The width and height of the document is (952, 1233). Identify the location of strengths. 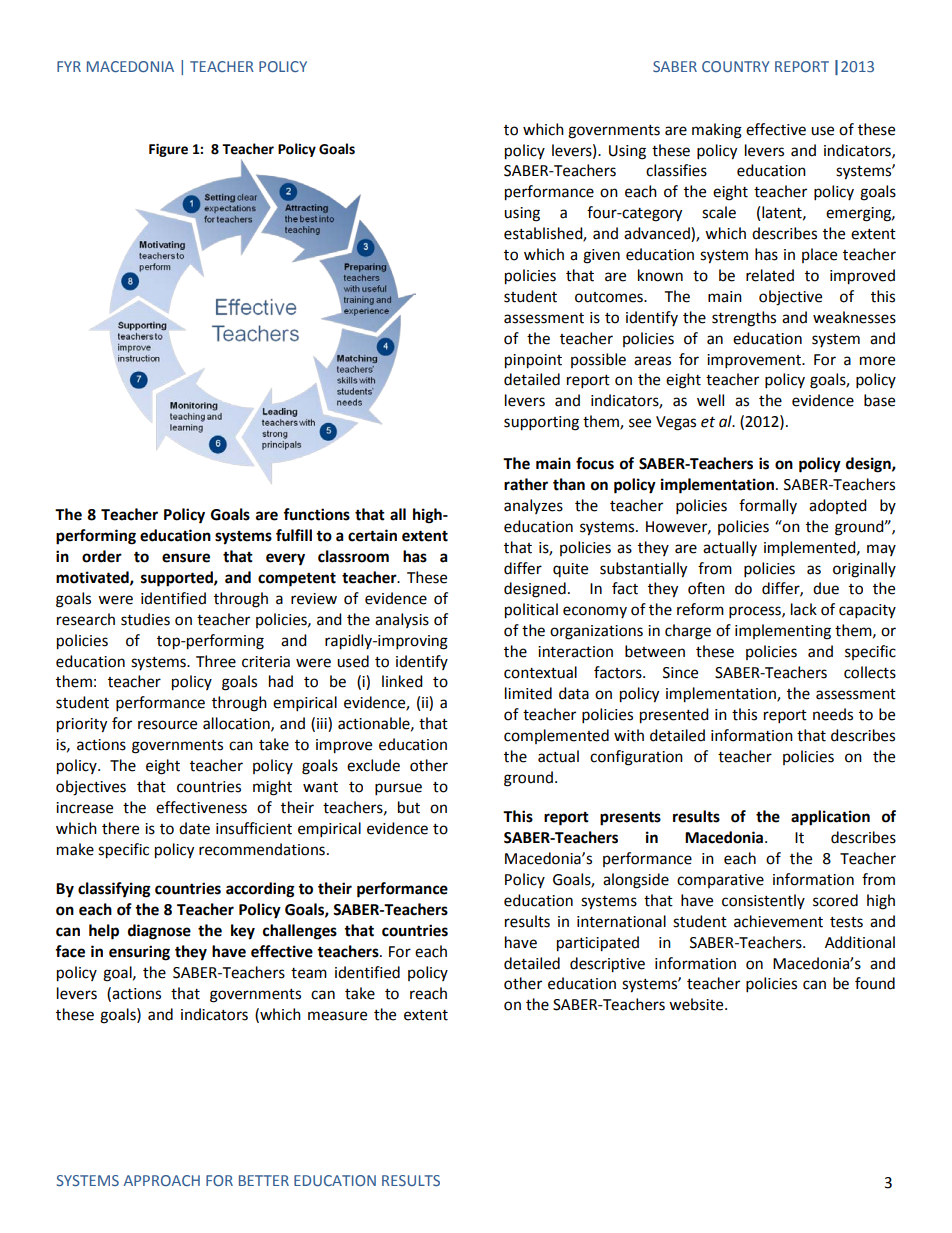
(744, 319).
